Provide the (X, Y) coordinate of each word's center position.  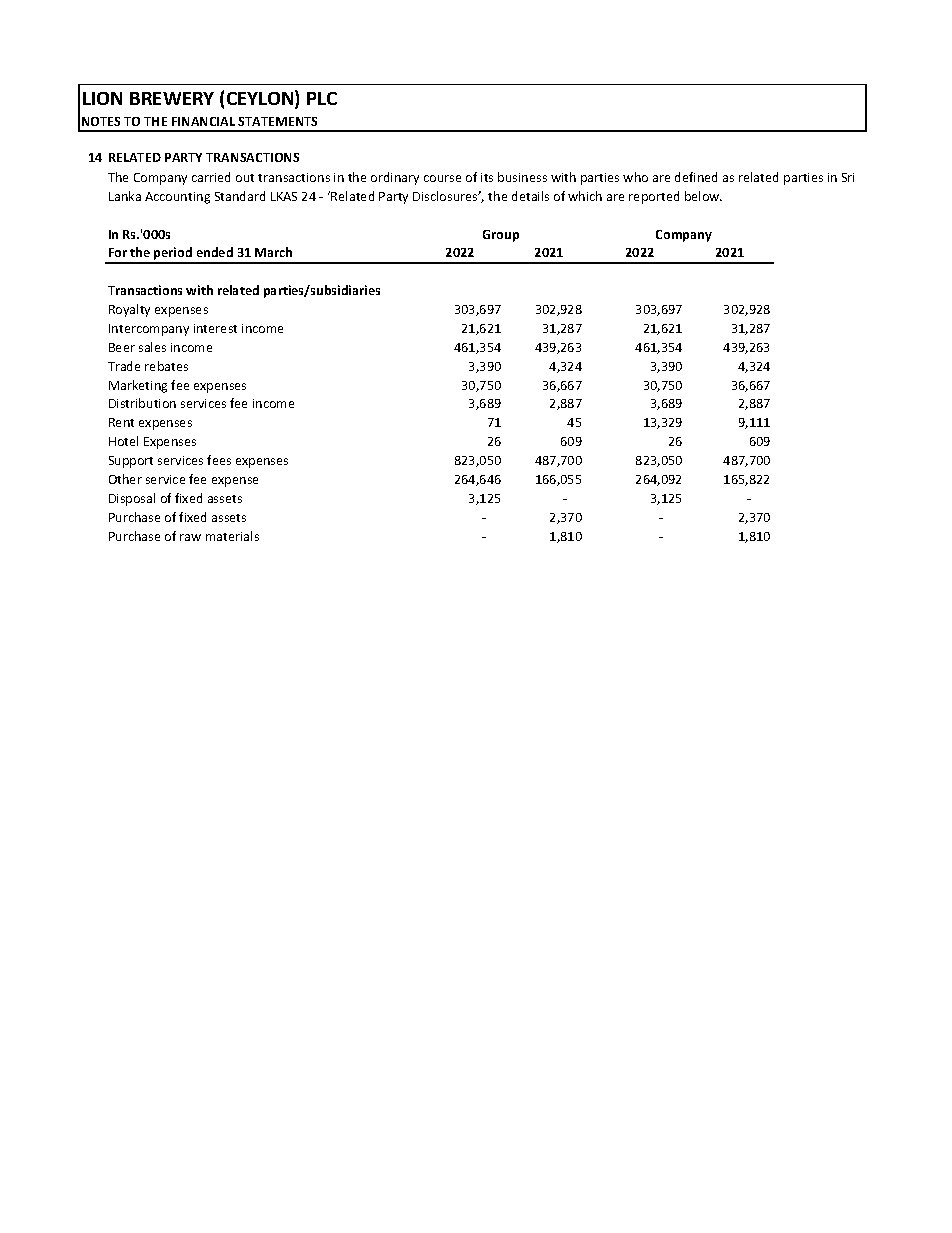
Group (501, 236)
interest (215, 328)
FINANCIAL (203, 121)
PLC (322, 98)
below (703, 196)
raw (190, 537)
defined (696, 177)
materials (232, 536)
